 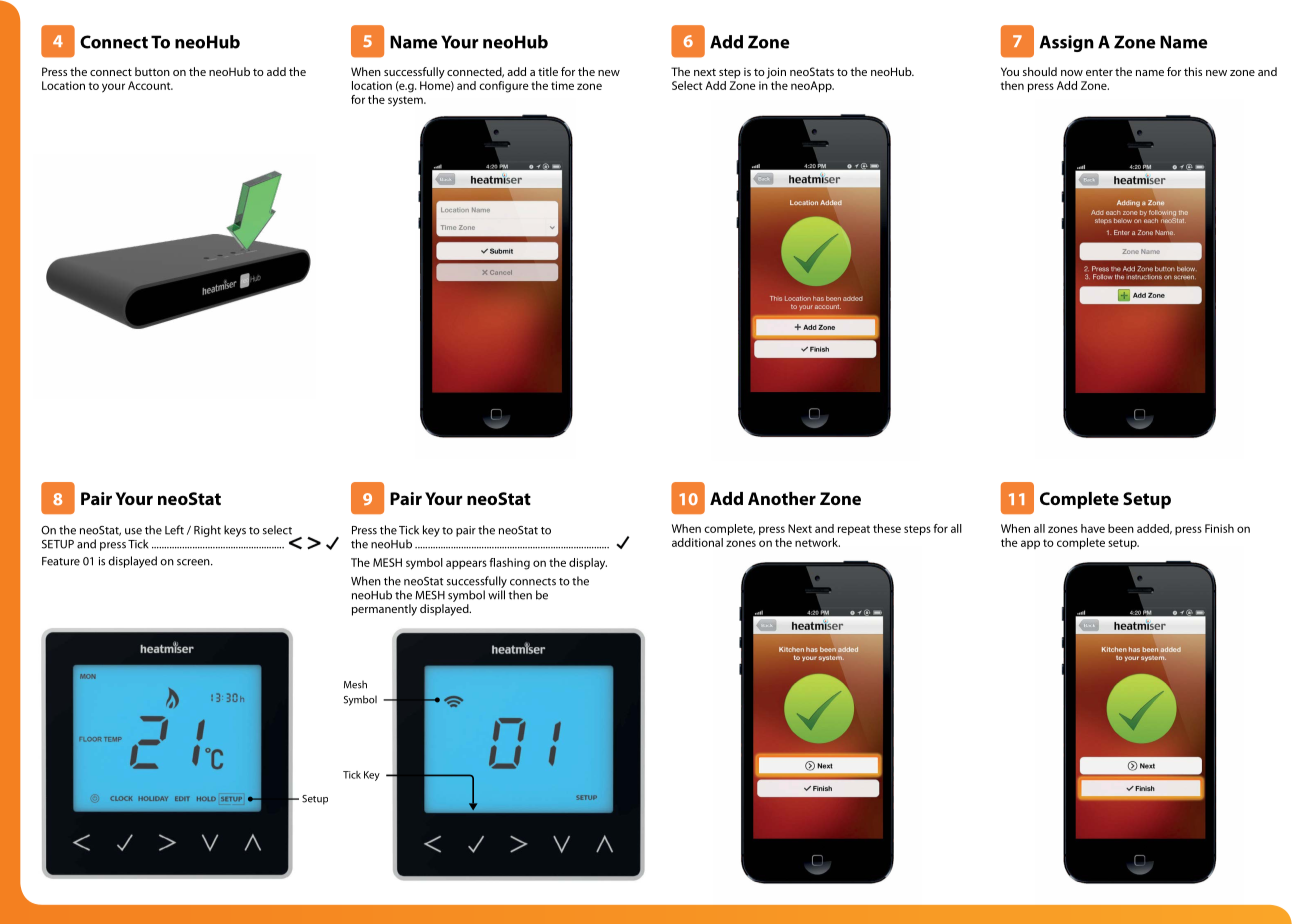 I want to click on configure, so click(x=504, y=87).
